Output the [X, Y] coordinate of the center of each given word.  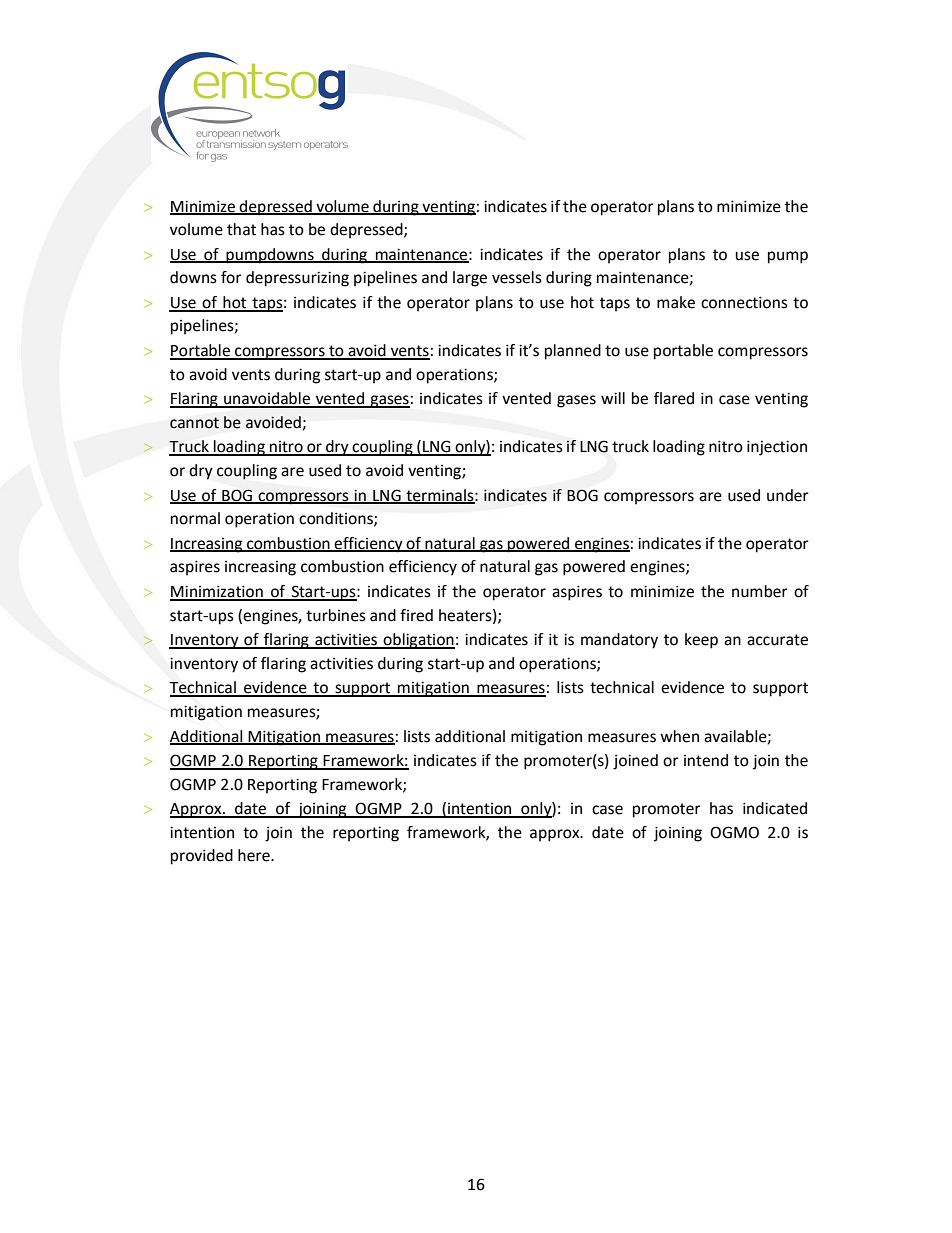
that [241, 229]
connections [744, 302]
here [255, 855]
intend [706, 760]
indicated [775, 808]
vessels [517, 277]
